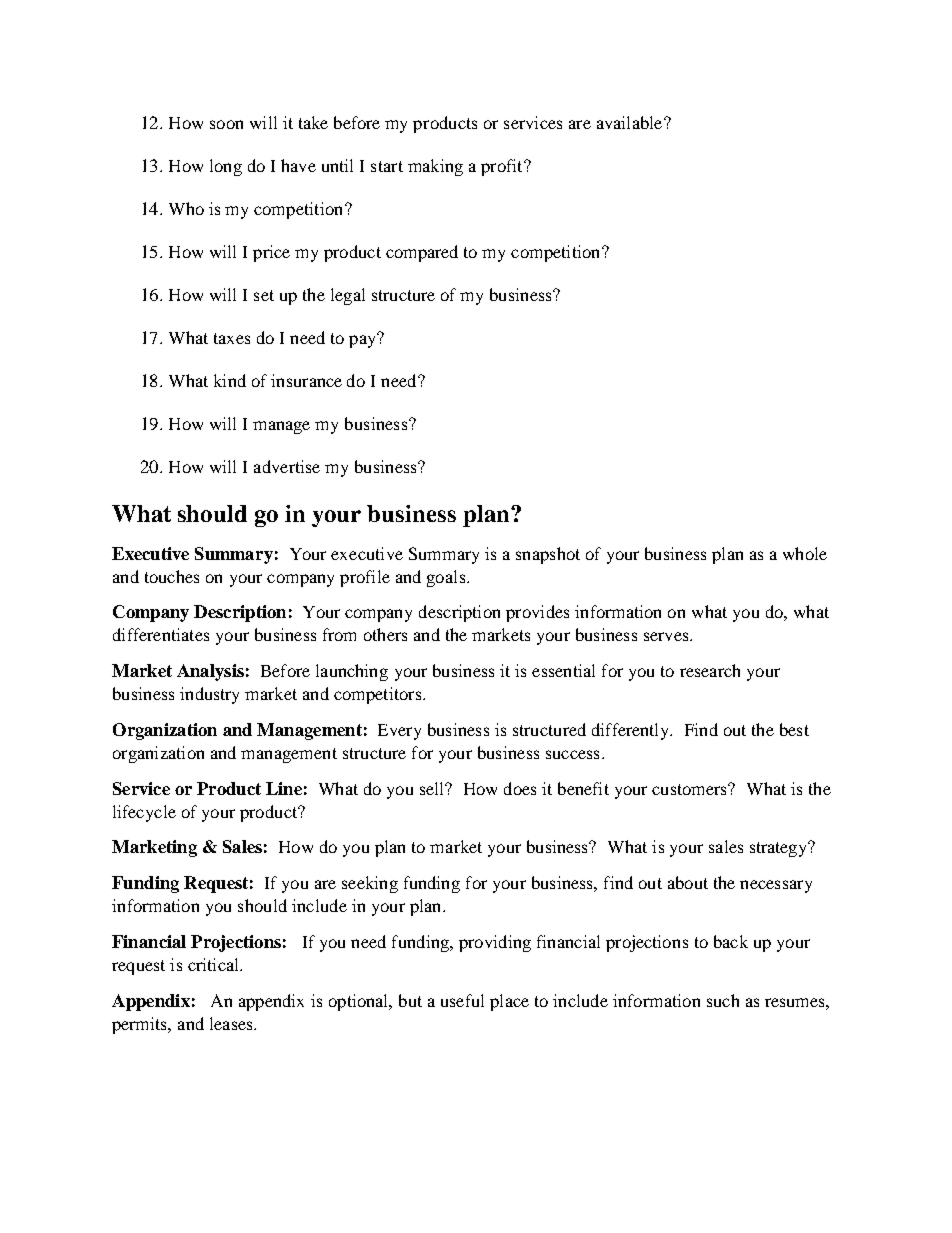 The width and height of the screenshot is (952, 1233). I want to click on useful, so click(462, 1000).
